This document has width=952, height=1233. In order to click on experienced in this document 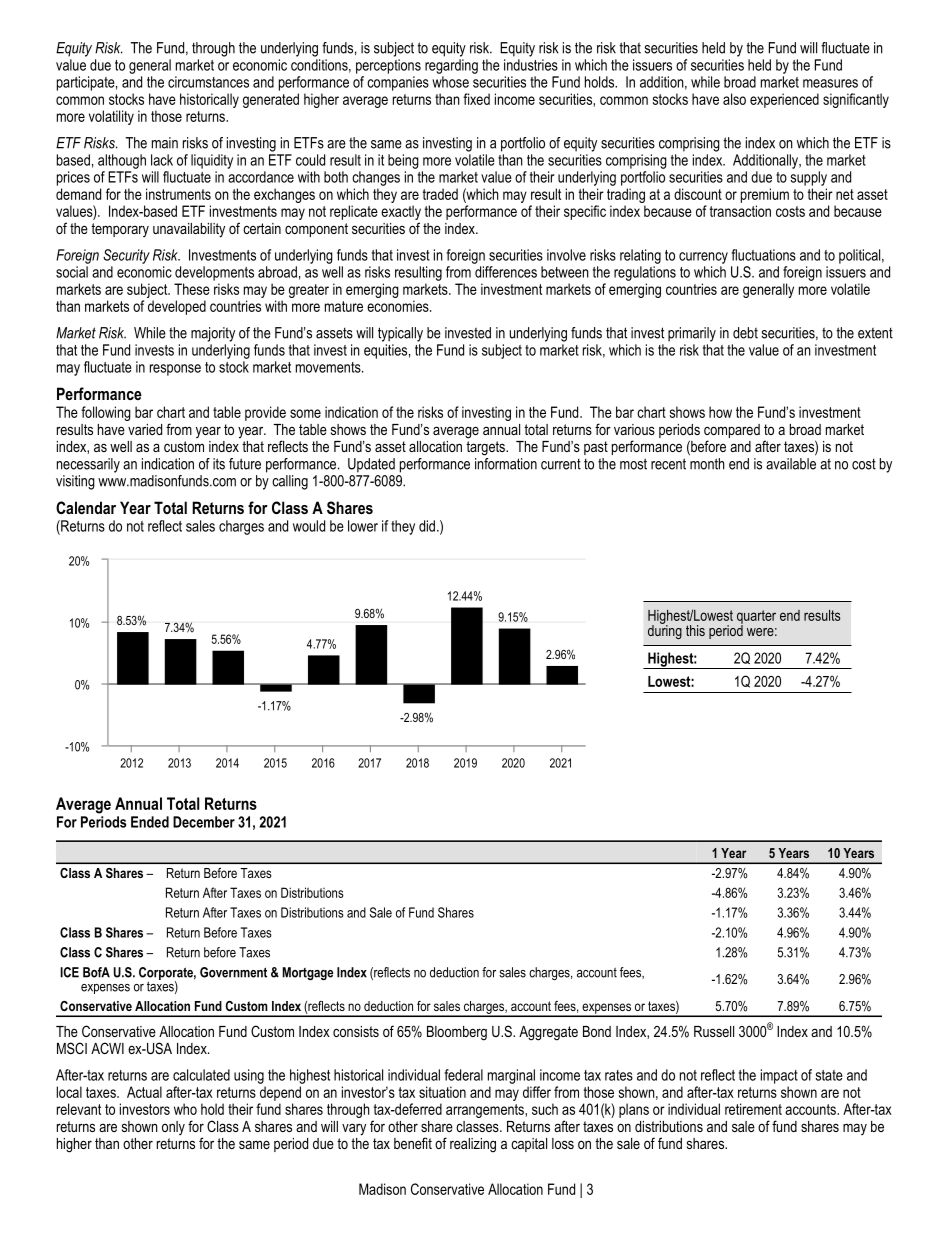, I will do `click(784, 100)`.
